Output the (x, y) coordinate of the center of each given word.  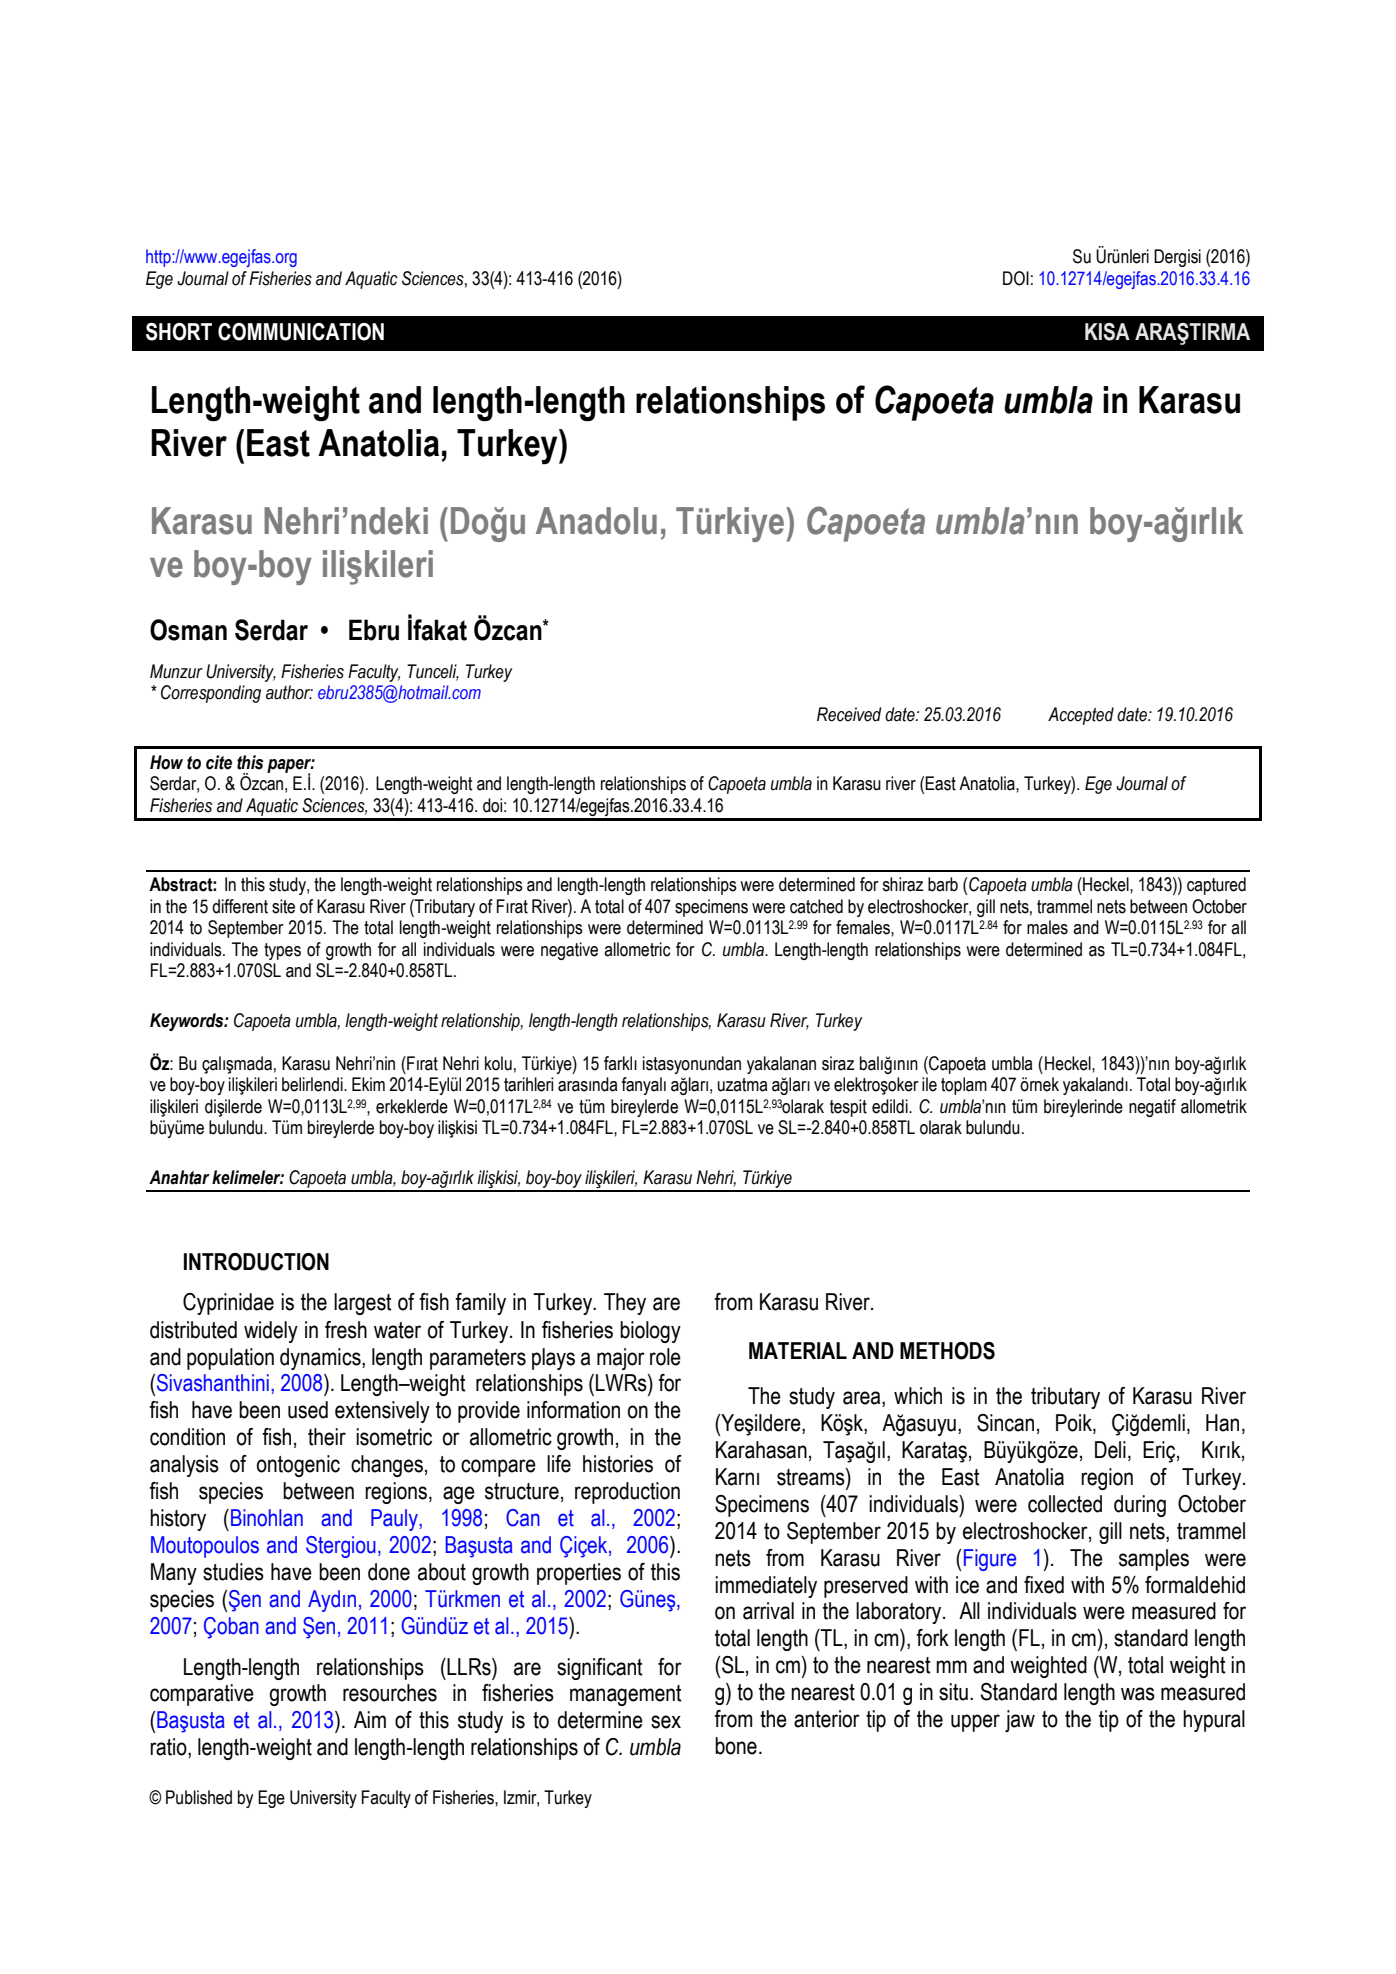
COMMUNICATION (301, 332)
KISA (1107, 332)
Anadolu (596, 521)
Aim (370, 1719)
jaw (1020, 1721)
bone (736, 1746)
